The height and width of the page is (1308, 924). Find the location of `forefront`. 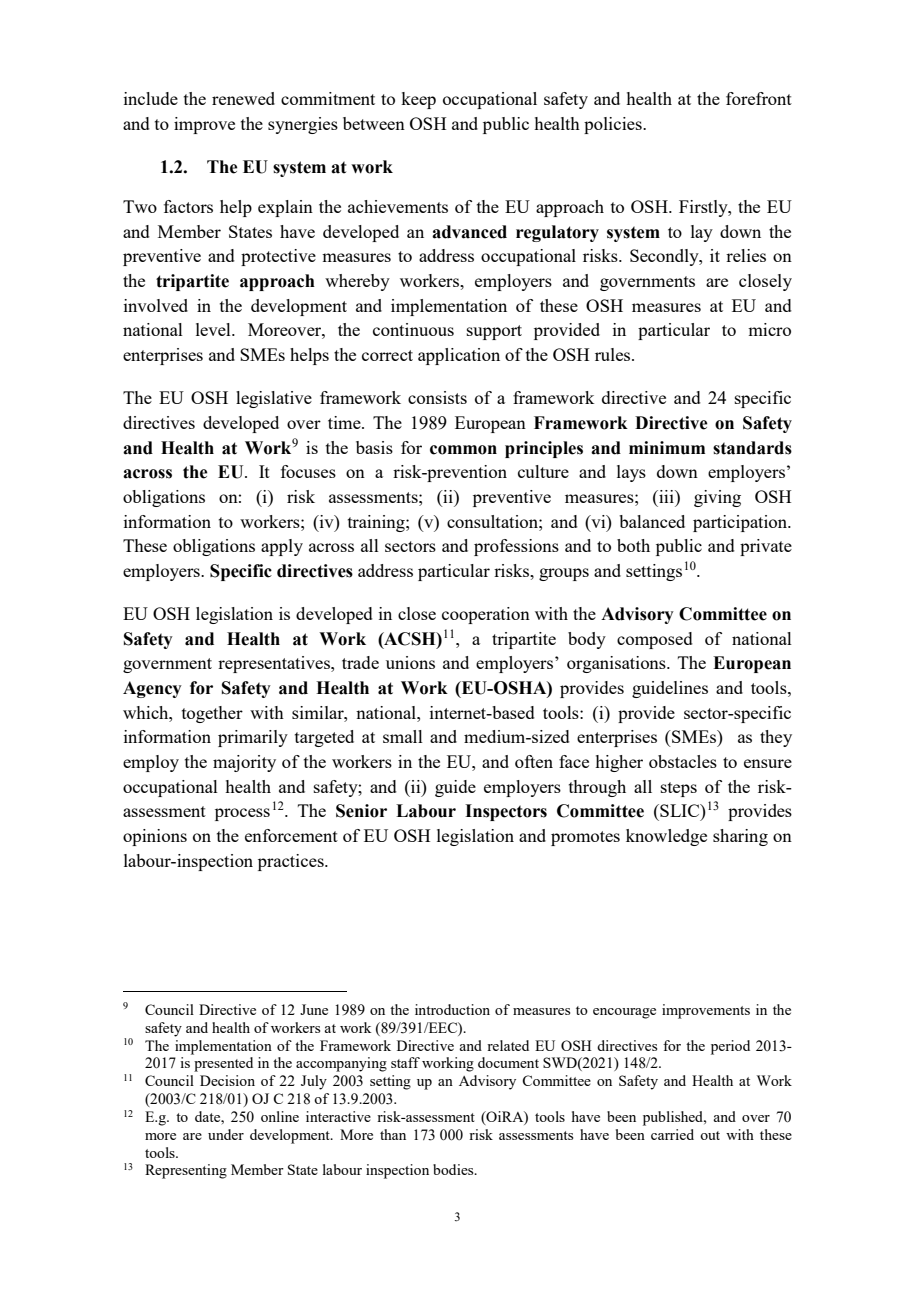

forefront is located at coordinates (759, 98).
